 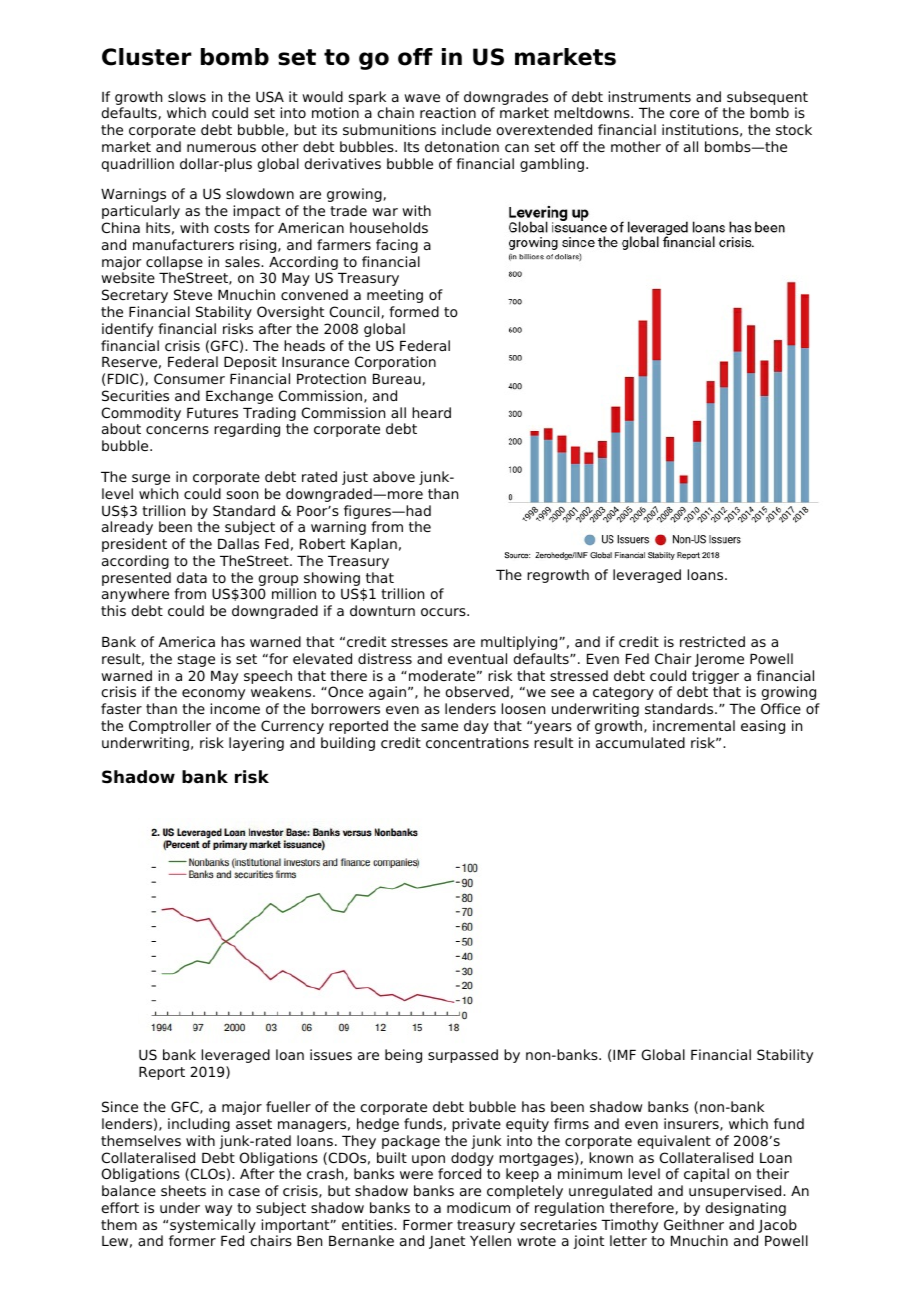 I want to click on modicum, so click(x=478, y=1207).
